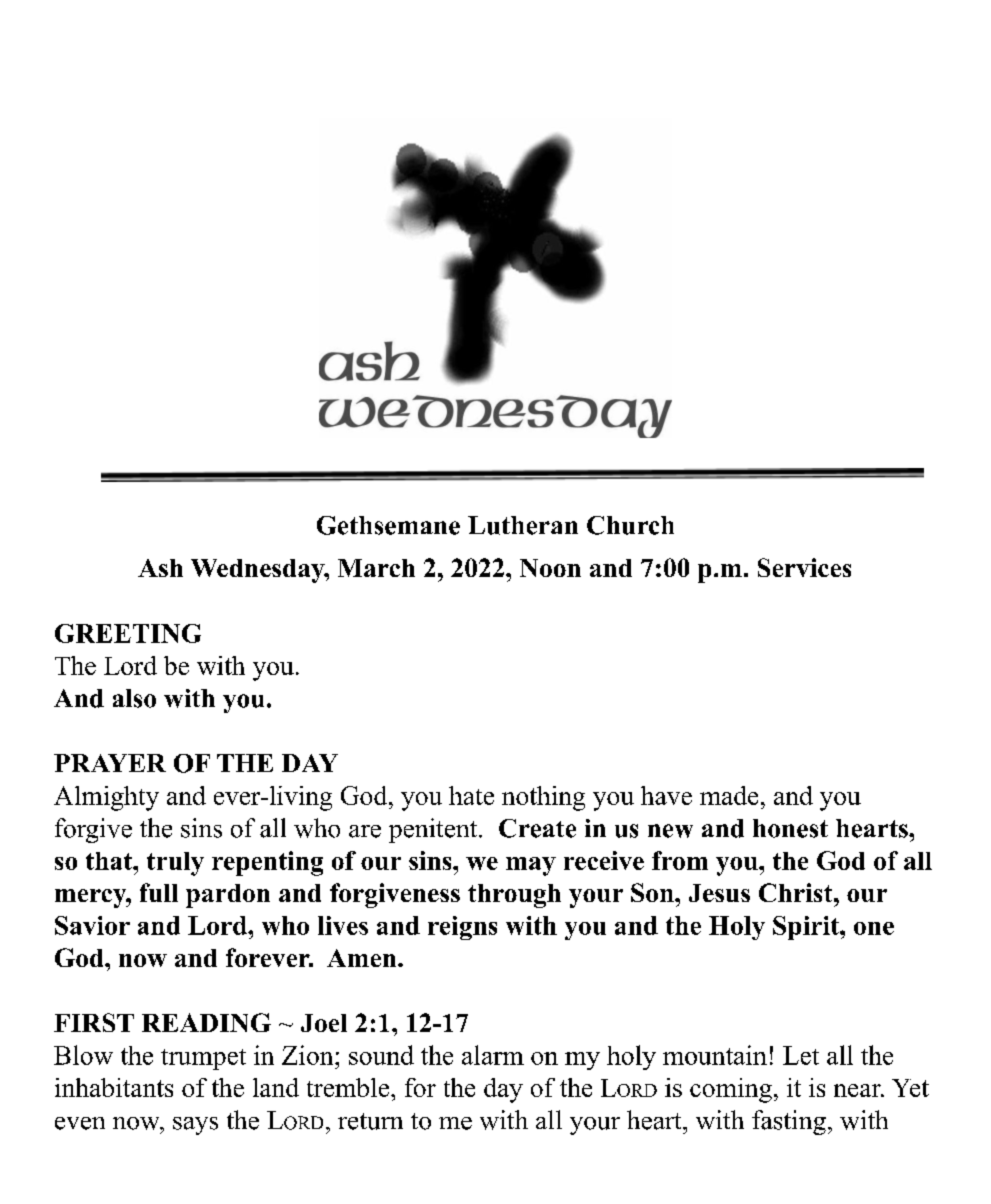 The height and width of the image is (1204, 991). What do you see at coordinates (160, 568) in the image?
I see `Ash` at bounding box center [160, 568].
